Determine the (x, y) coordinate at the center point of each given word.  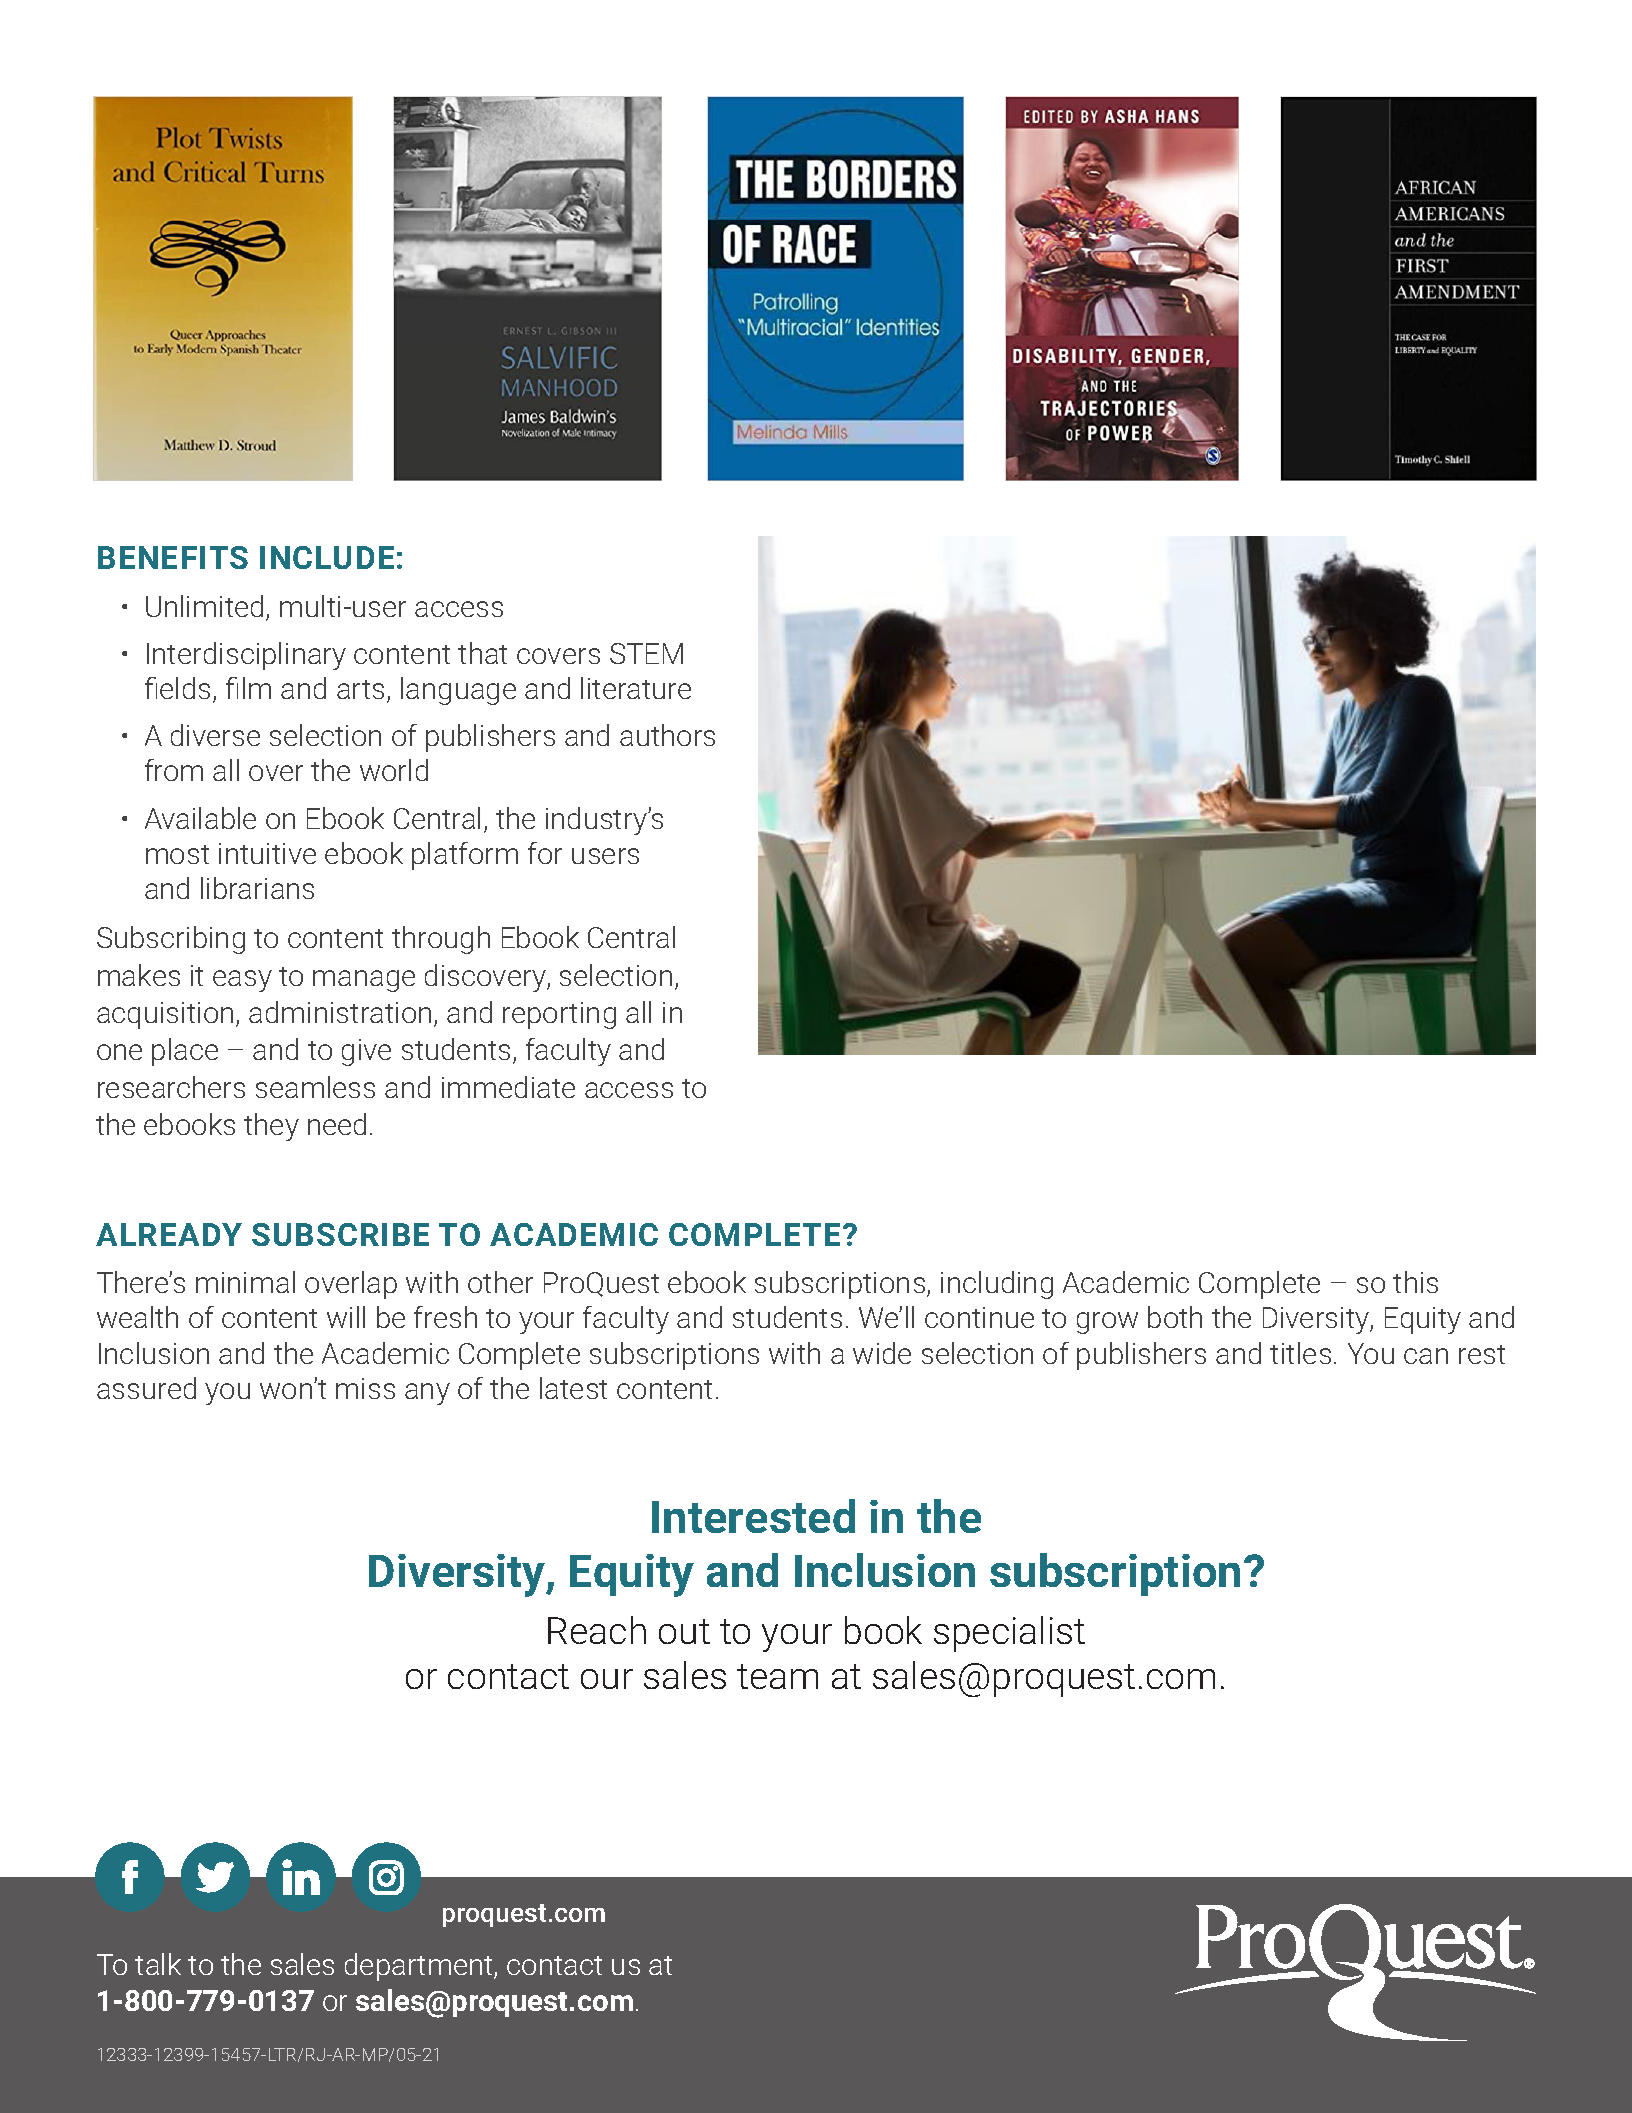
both (1175, 1317)
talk (158, 1964)
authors (667, 735)
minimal (245, 1282)
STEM (646, 653)
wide (882, 1353)
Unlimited (204, 606)
